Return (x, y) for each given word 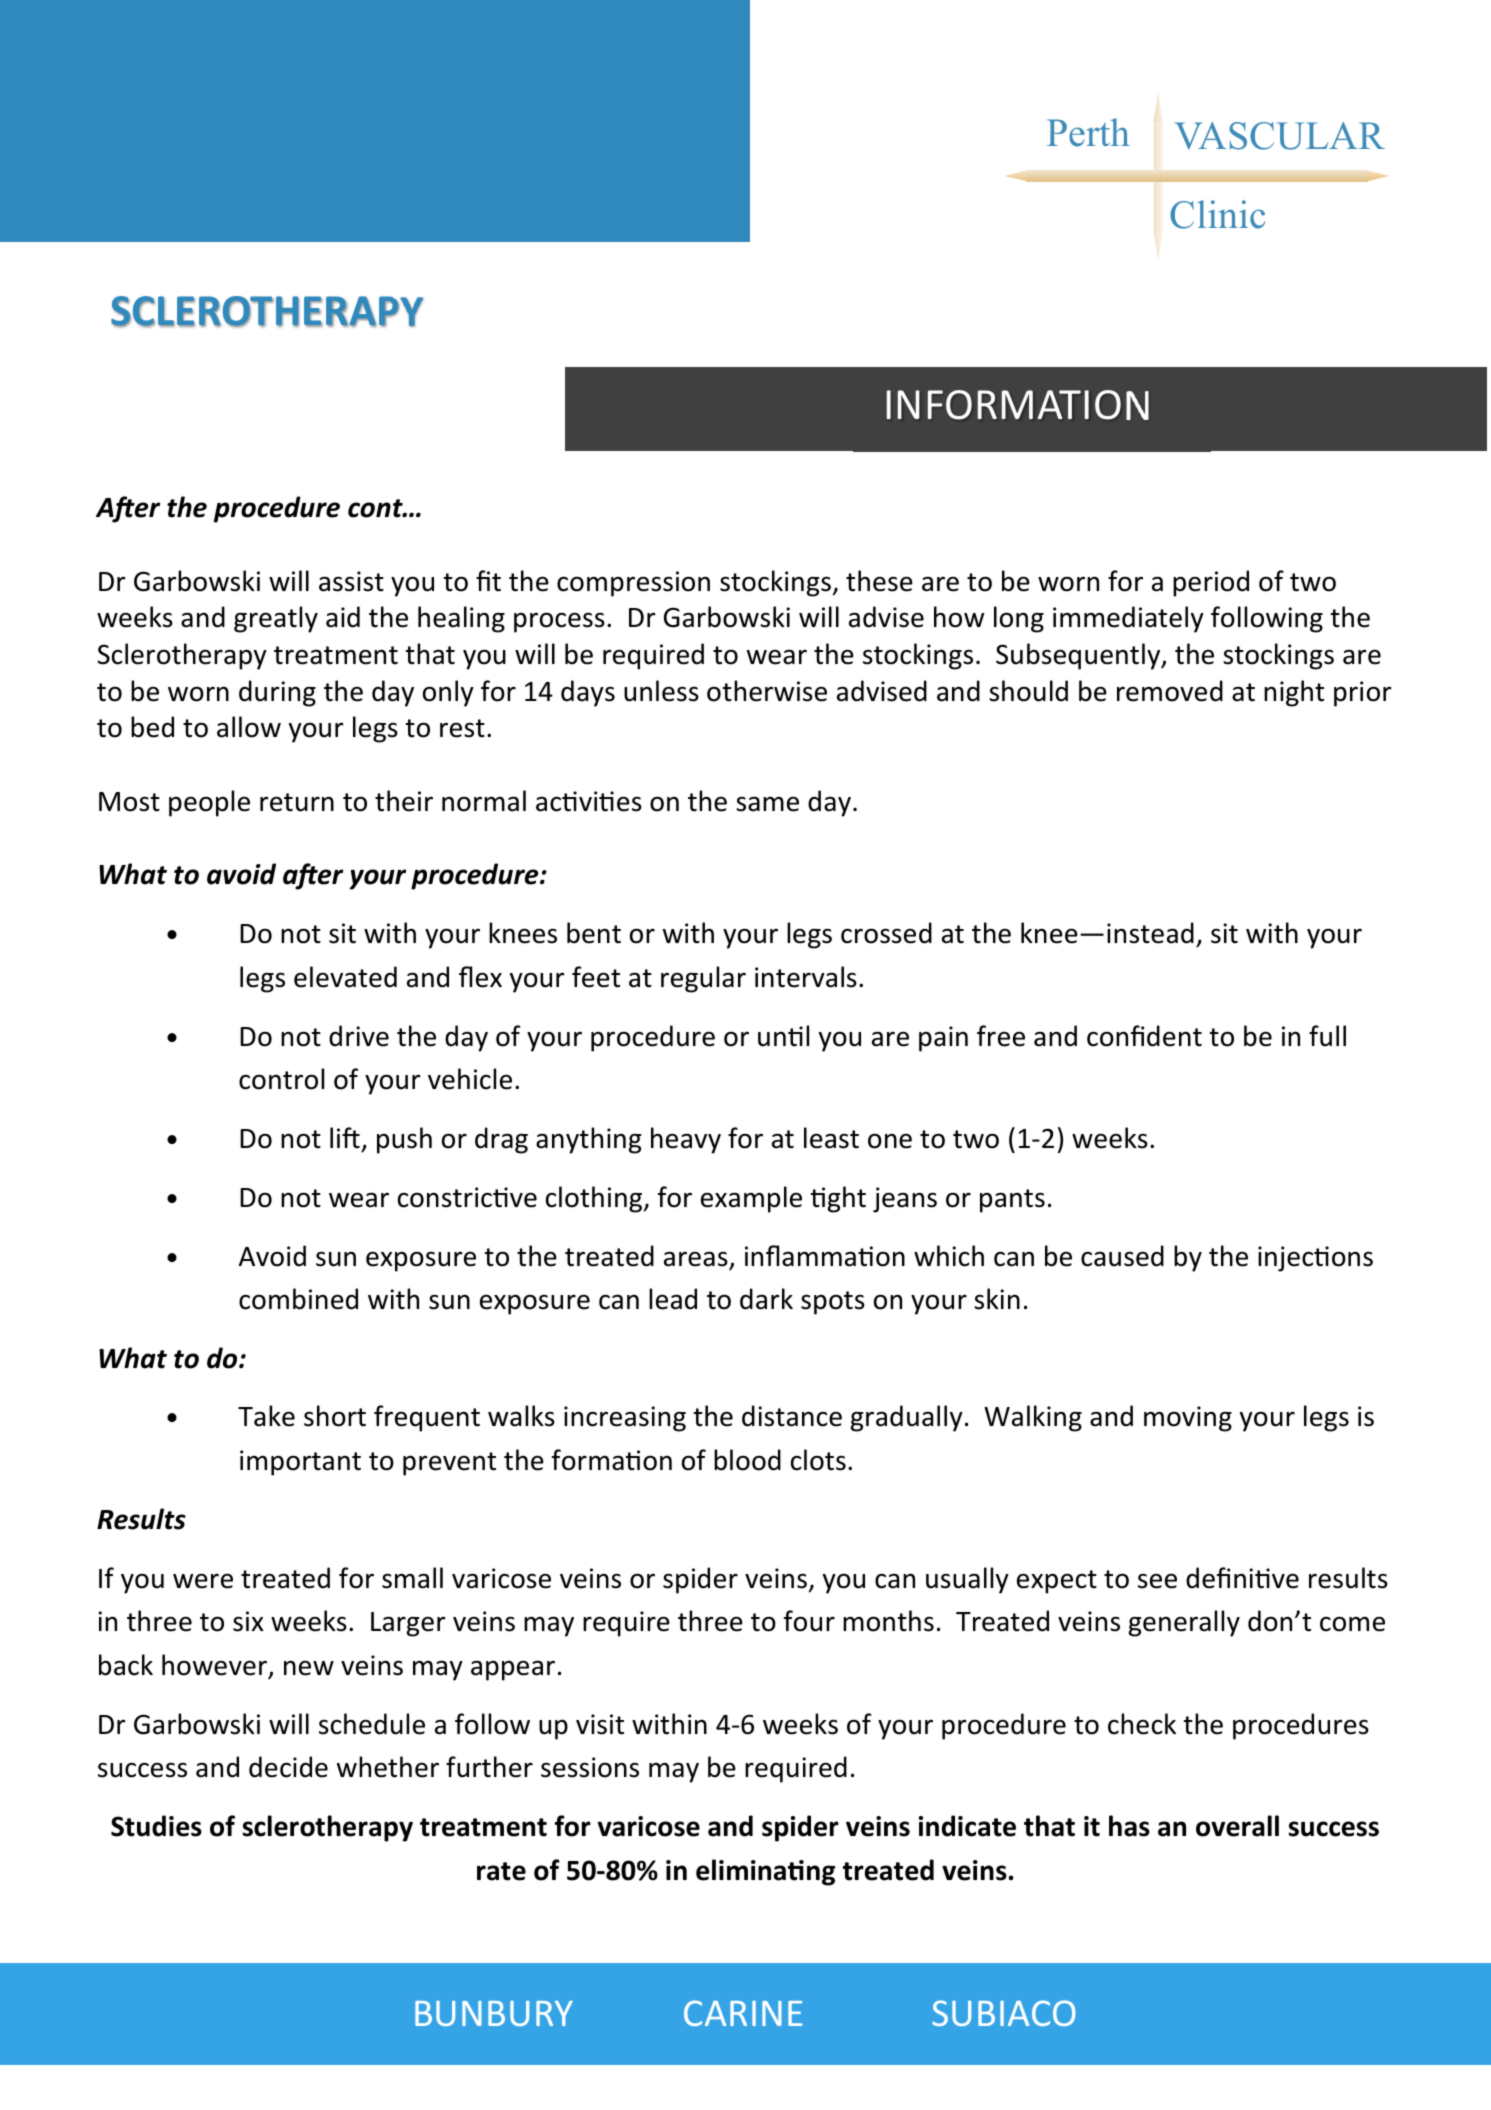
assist (351, 581)
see (1157, 1581)
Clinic (1217, 214)
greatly (276, 619)
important (300, 1463)
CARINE (743, 2013)
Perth (1088, 132)
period (1211, 583)
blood (747, 1460)
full (1327, 1036)
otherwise (767, 691)
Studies (156, 1826)
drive (359, 1036)
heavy (686, 1140)
